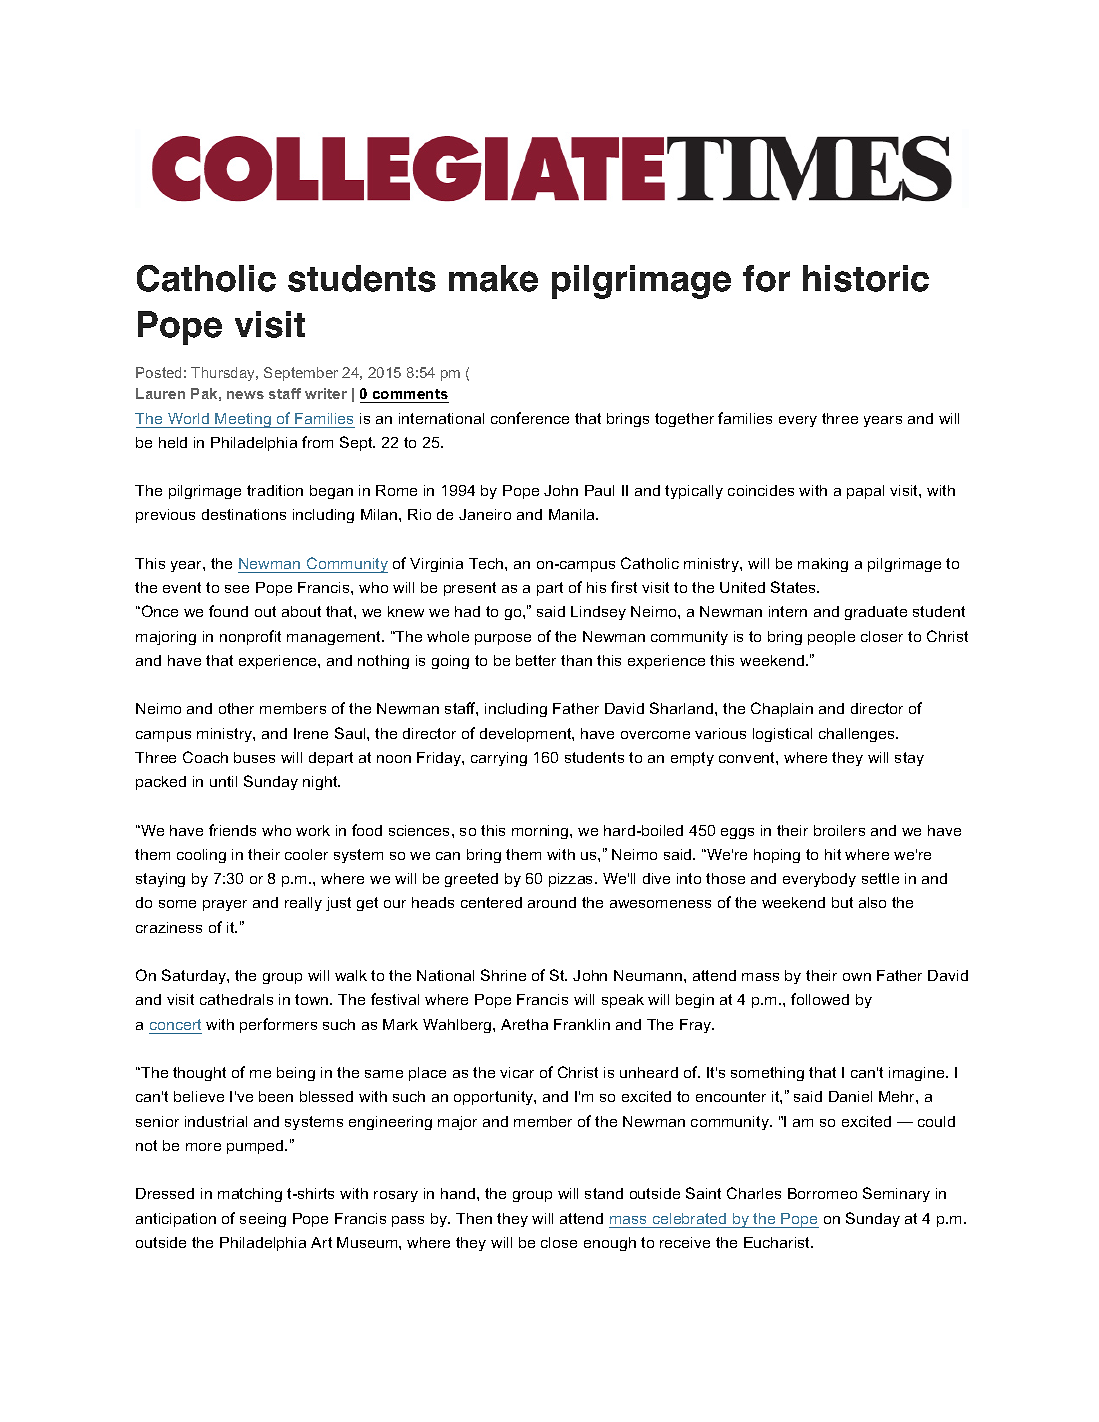 This screenshot has width=1099, height=1422. Describe the element at coordinates (278, 1025) in the screenshot. I see `performers` at that location.
